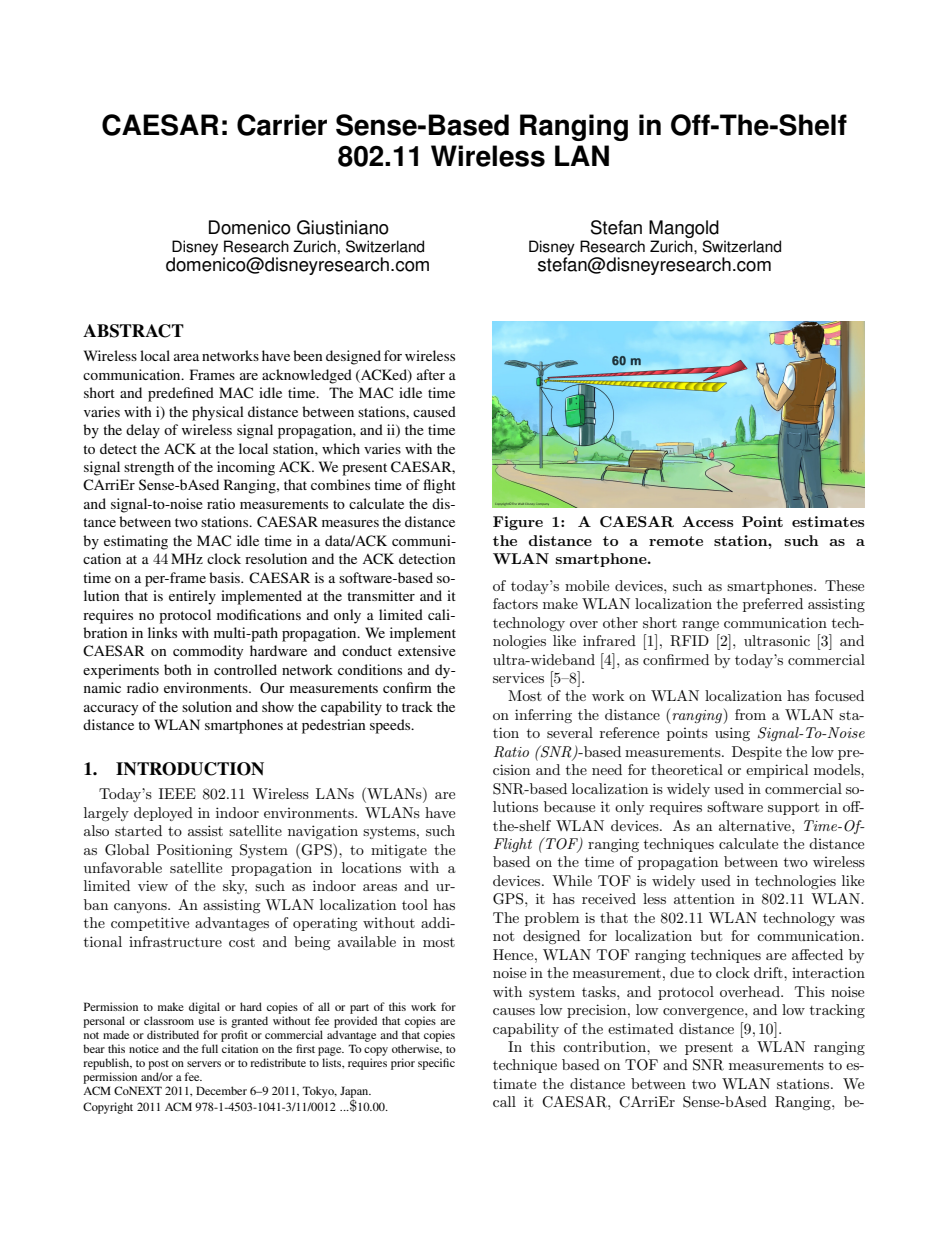 This screenshot has width=952, height=1233. What do you see at coordinates (769, 972) in the screenshot?
I see `drift` at bounding box center [769, 972].
